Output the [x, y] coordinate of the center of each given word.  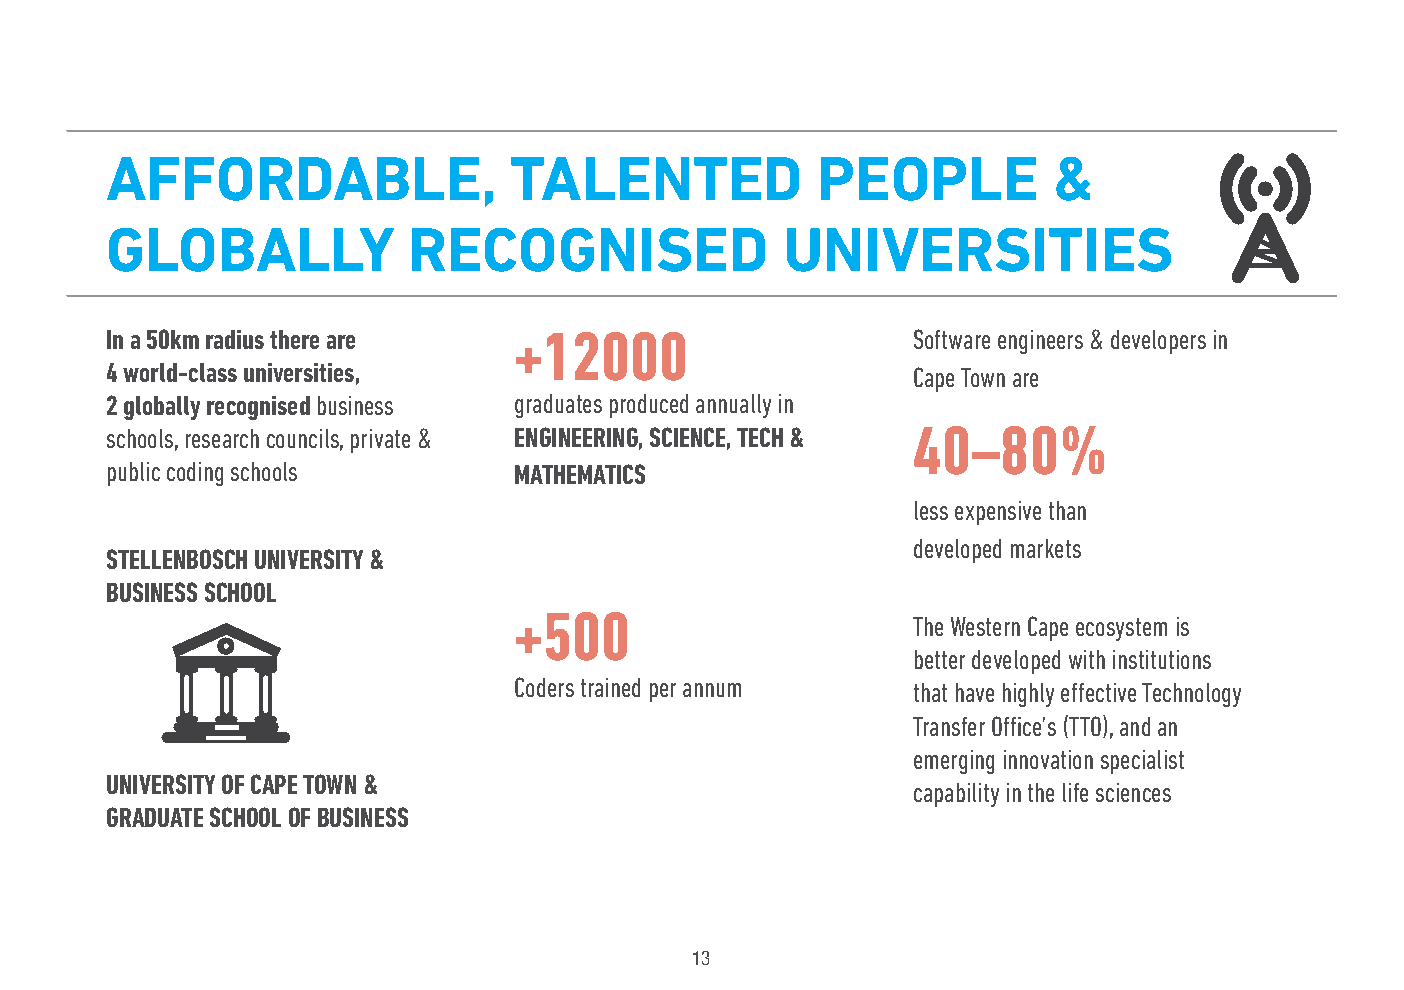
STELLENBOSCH [177, 559]
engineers [1040, 342]
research [222, 438]
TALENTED [655, 178]
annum [712, 690]
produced [649, 406]
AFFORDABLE [293, 179]
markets [1046, 548]
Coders [544, 687]
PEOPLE [928, 179]
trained [610, 687]
